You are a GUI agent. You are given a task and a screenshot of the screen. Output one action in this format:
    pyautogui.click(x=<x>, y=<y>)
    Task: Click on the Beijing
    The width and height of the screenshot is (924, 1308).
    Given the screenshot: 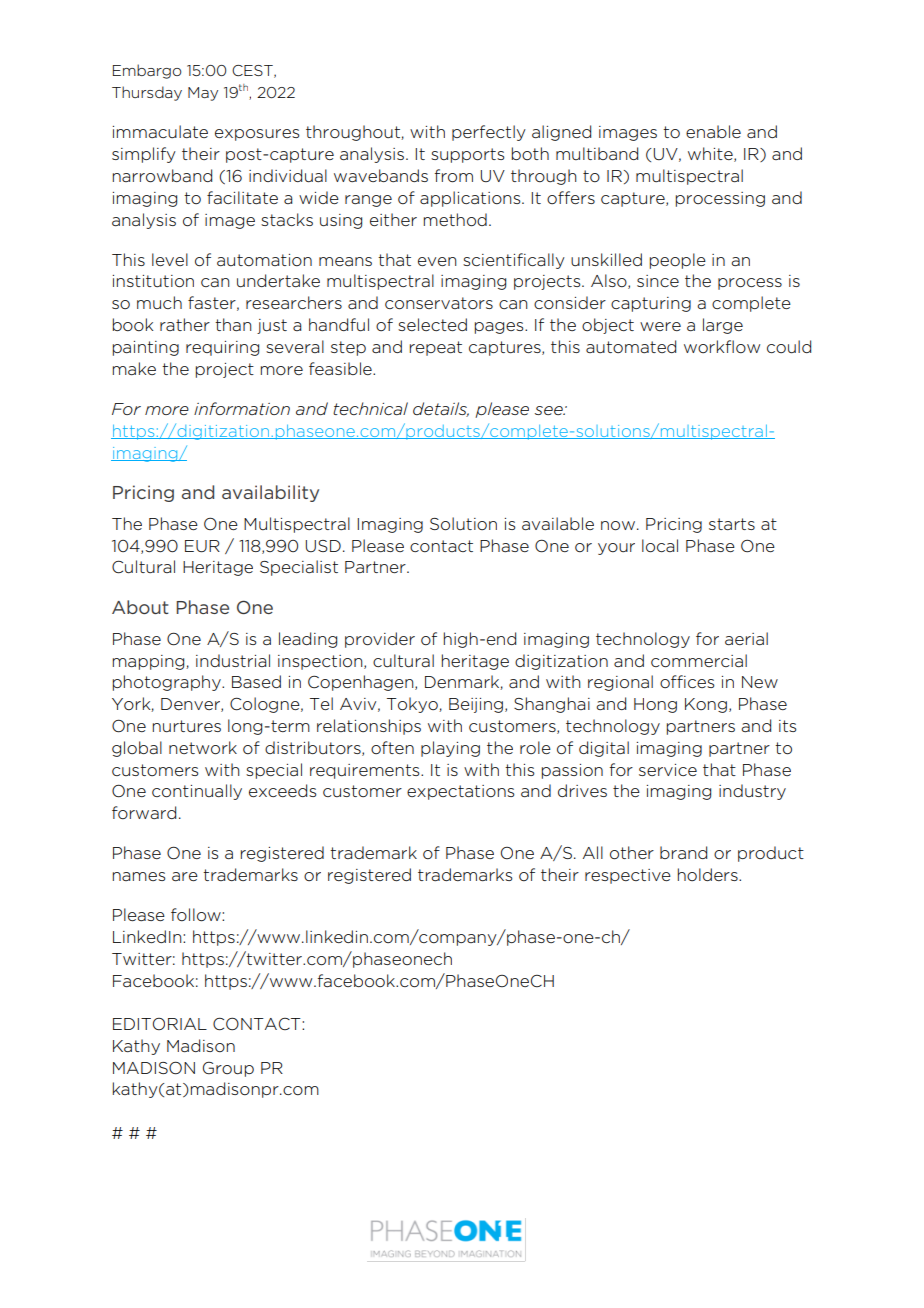 What is the action you would take?
    pyautogui.click(x=476, y=705)
